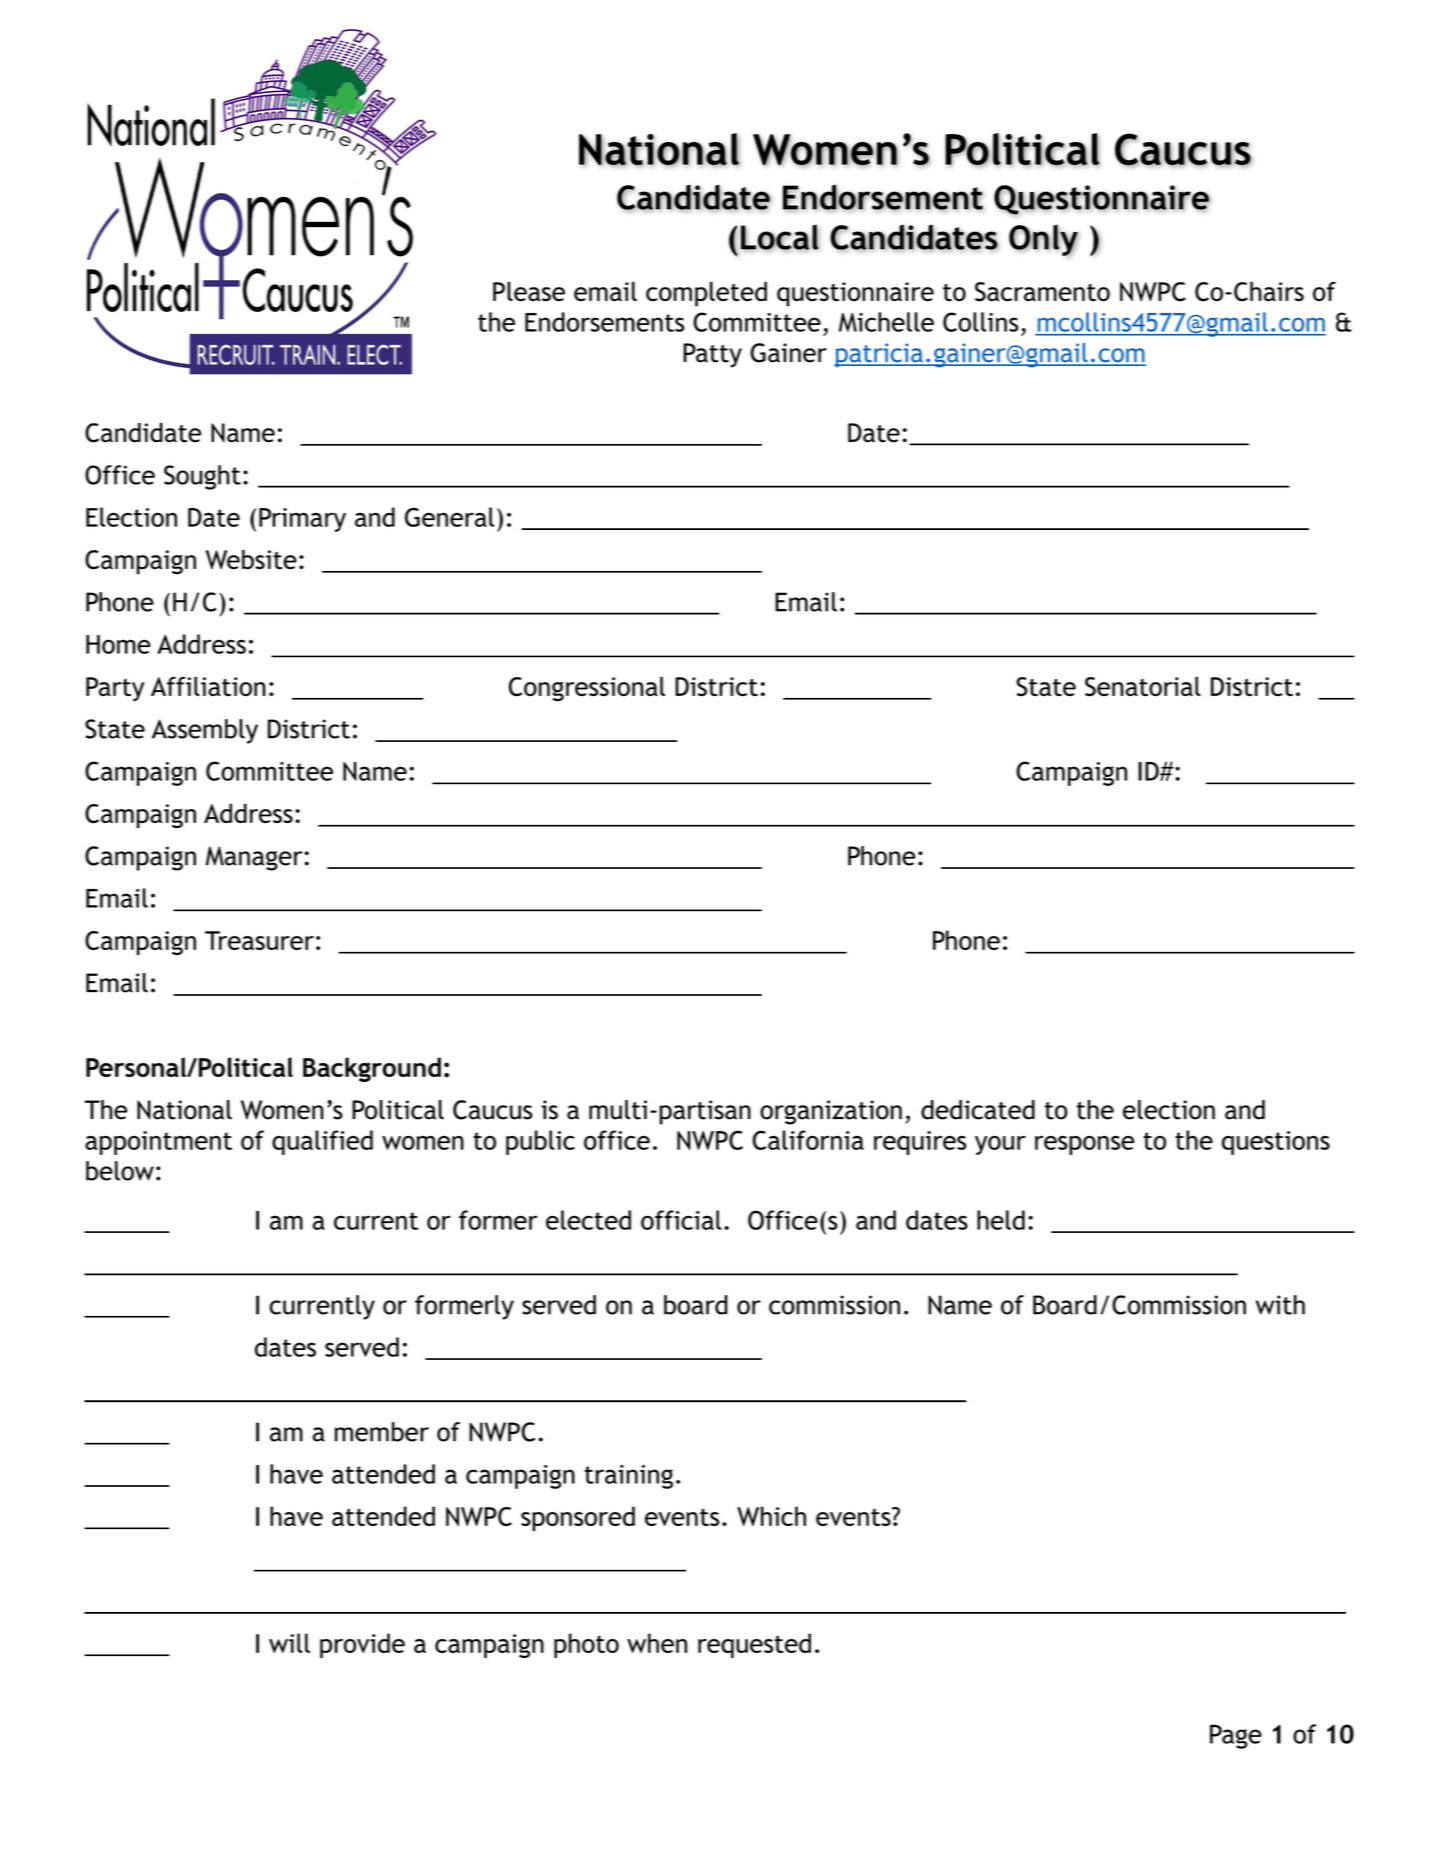 The width and height of the screenshot is (1439, 1862). What do you see at coordinates (1236, 1736) in the screenshot?
I see `Page` at bounding box center [1236, 1736].
